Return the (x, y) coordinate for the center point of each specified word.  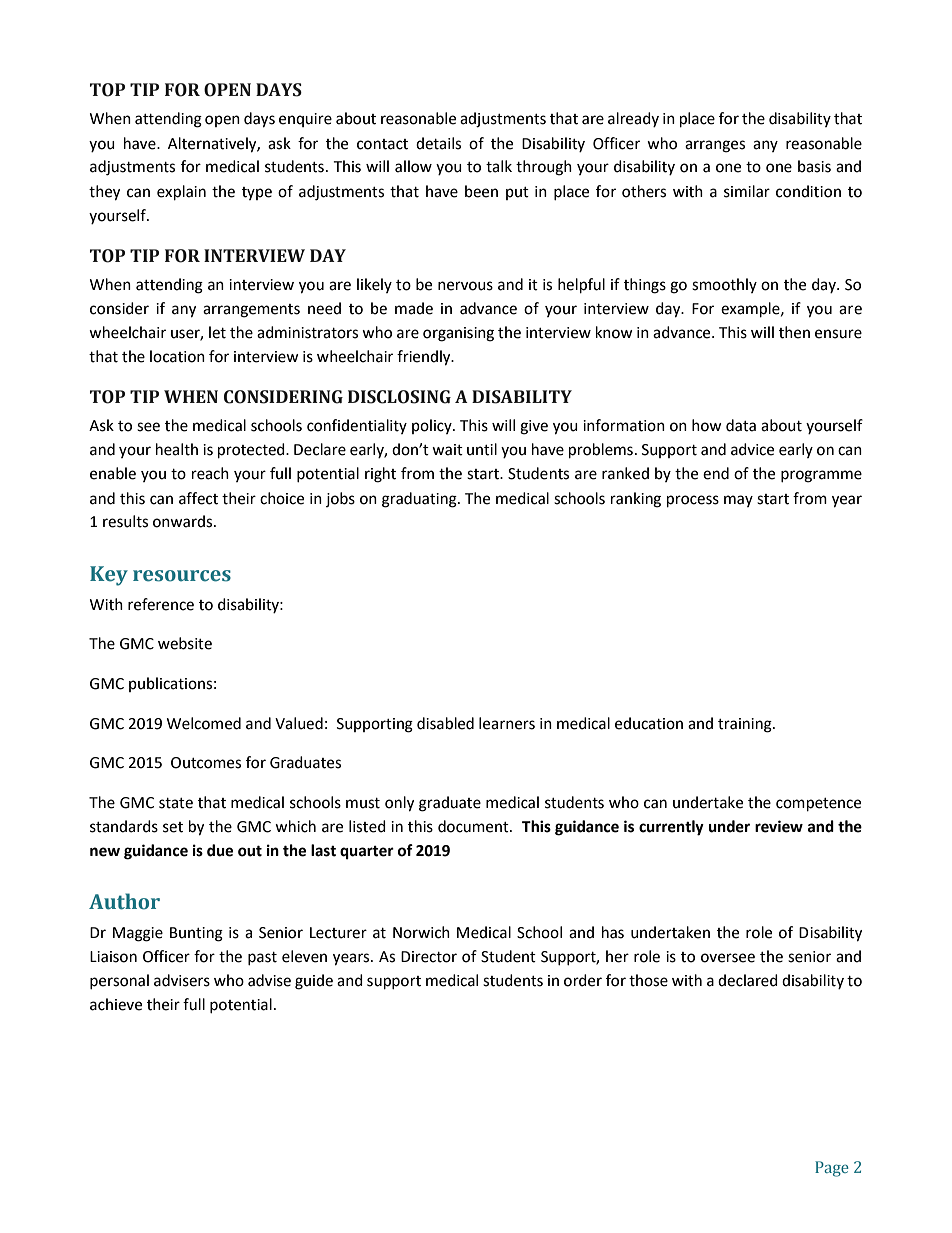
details (438, 143)
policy (433, 426)
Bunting (196, 934)
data (741, 425)
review (779, 826)
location (177, 356)
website (185, 643)
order (583, 980)
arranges (715, 146)
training (746, 725)
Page (832, 1169)
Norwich (421, 932)
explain (181, 193)
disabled (445, 723)
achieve (116, 1004)
